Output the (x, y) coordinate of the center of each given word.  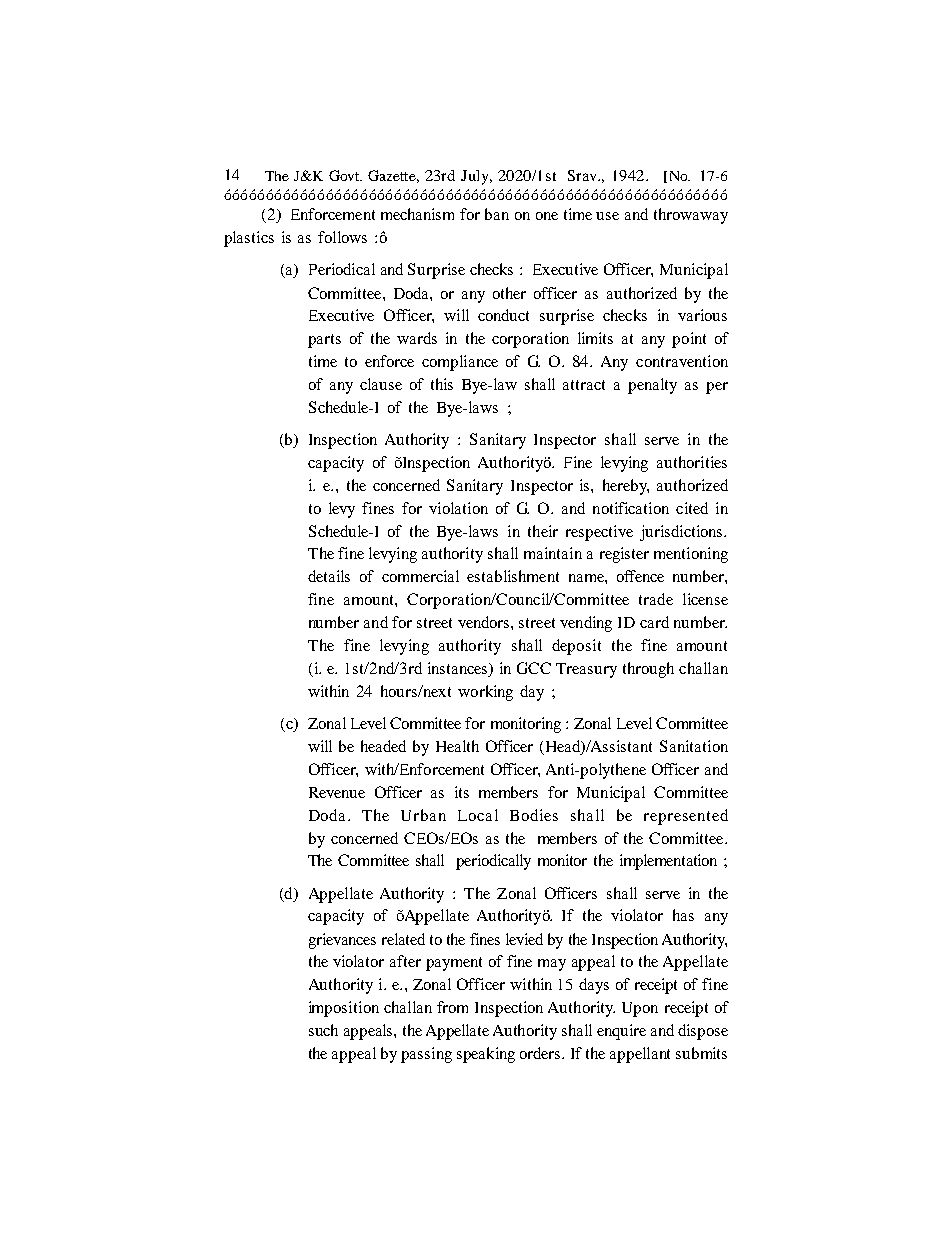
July (476, 177)
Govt (345, 175)
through (648, 670)
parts (324, 341)
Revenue (337, 792)
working (485, 693)
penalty (652, 386)
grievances (342, 941)
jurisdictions (682, 533)
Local (478, 815)
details (329, 576)
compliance (460, 363)
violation (458, 508)
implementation (668, 862)
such (323, 1030)
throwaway (691, 216)
